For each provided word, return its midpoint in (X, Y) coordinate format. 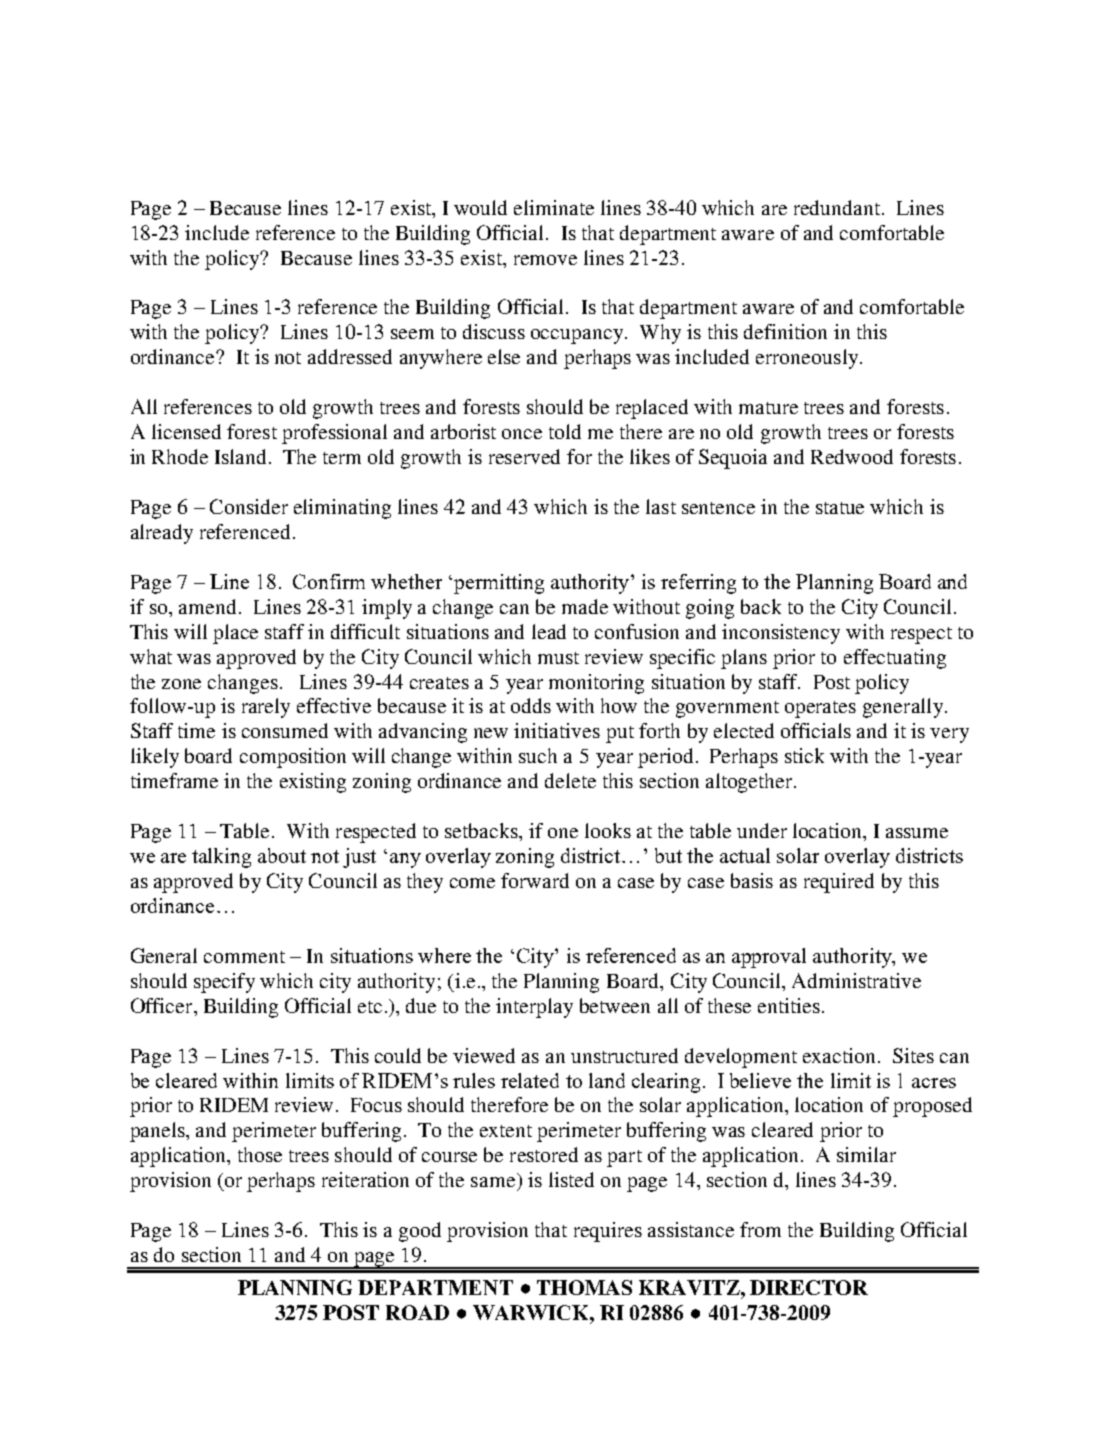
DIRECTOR (809, 1287)
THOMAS (584, 1287)
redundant (837, 207)
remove (545, 260)
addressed (350, 356)
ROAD (417, 1312)
